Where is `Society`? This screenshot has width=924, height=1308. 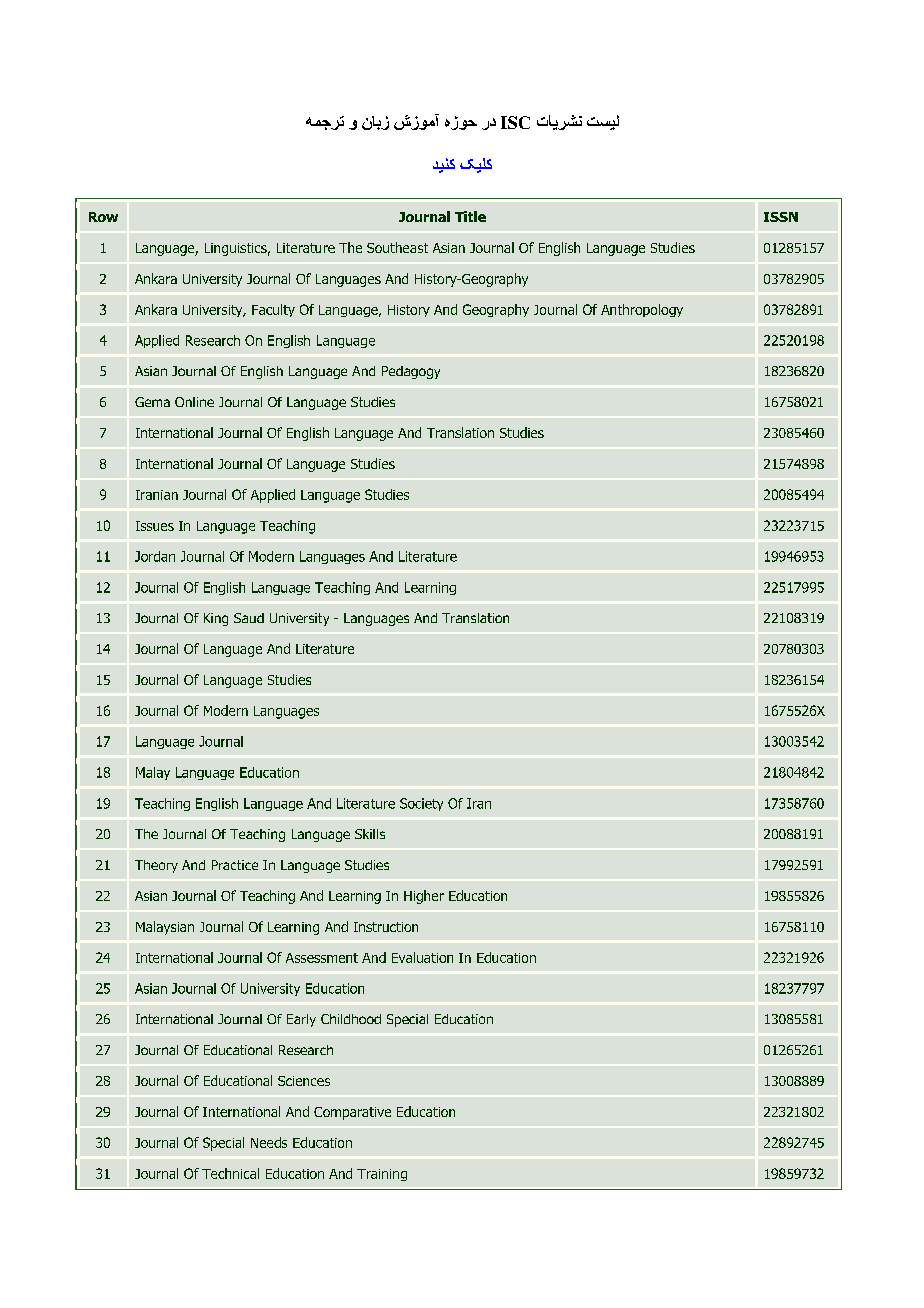 Society is located at coordinates (421, 804).
